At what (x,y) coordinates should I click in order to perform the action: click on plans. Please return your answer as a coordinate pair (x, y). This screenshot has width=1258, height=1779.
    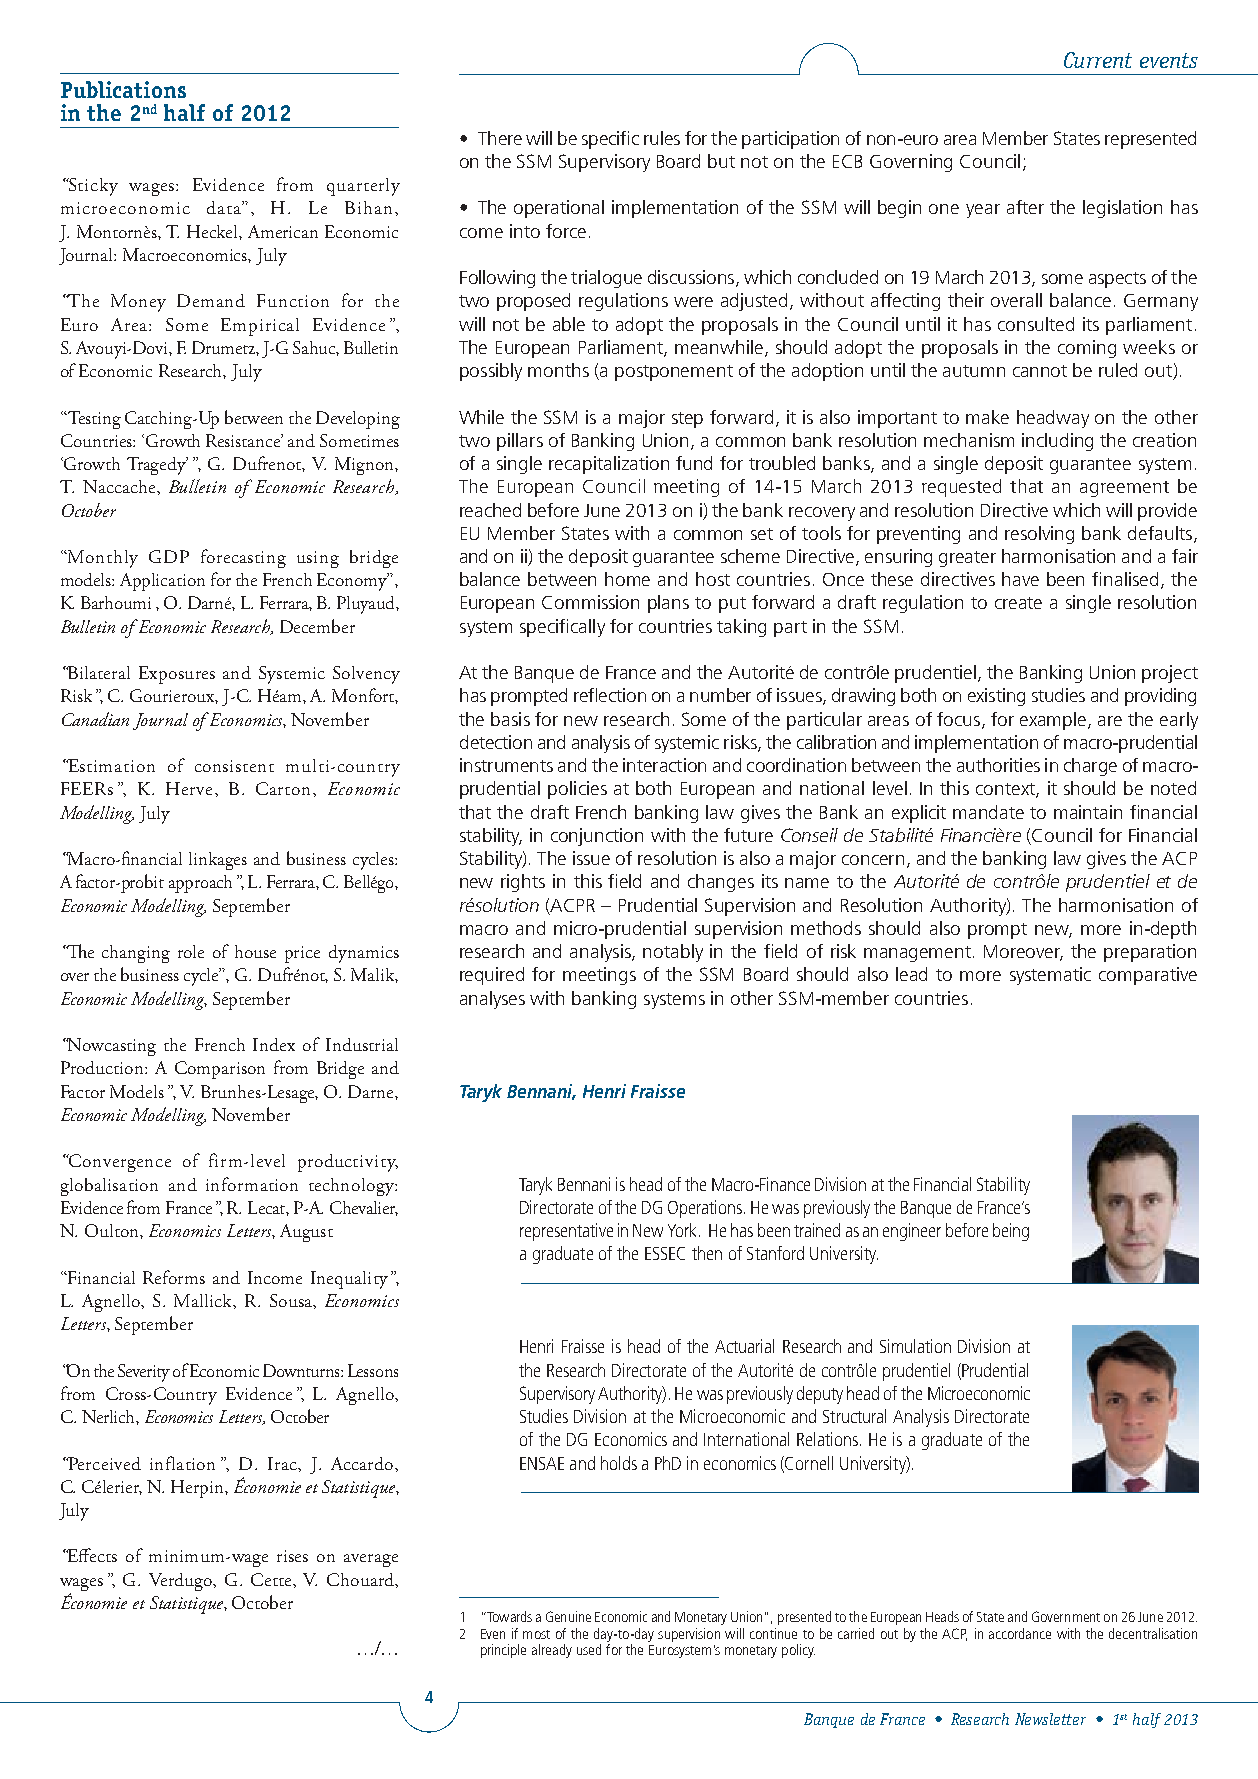
    Looking at the image, I should click on (668, 604).
